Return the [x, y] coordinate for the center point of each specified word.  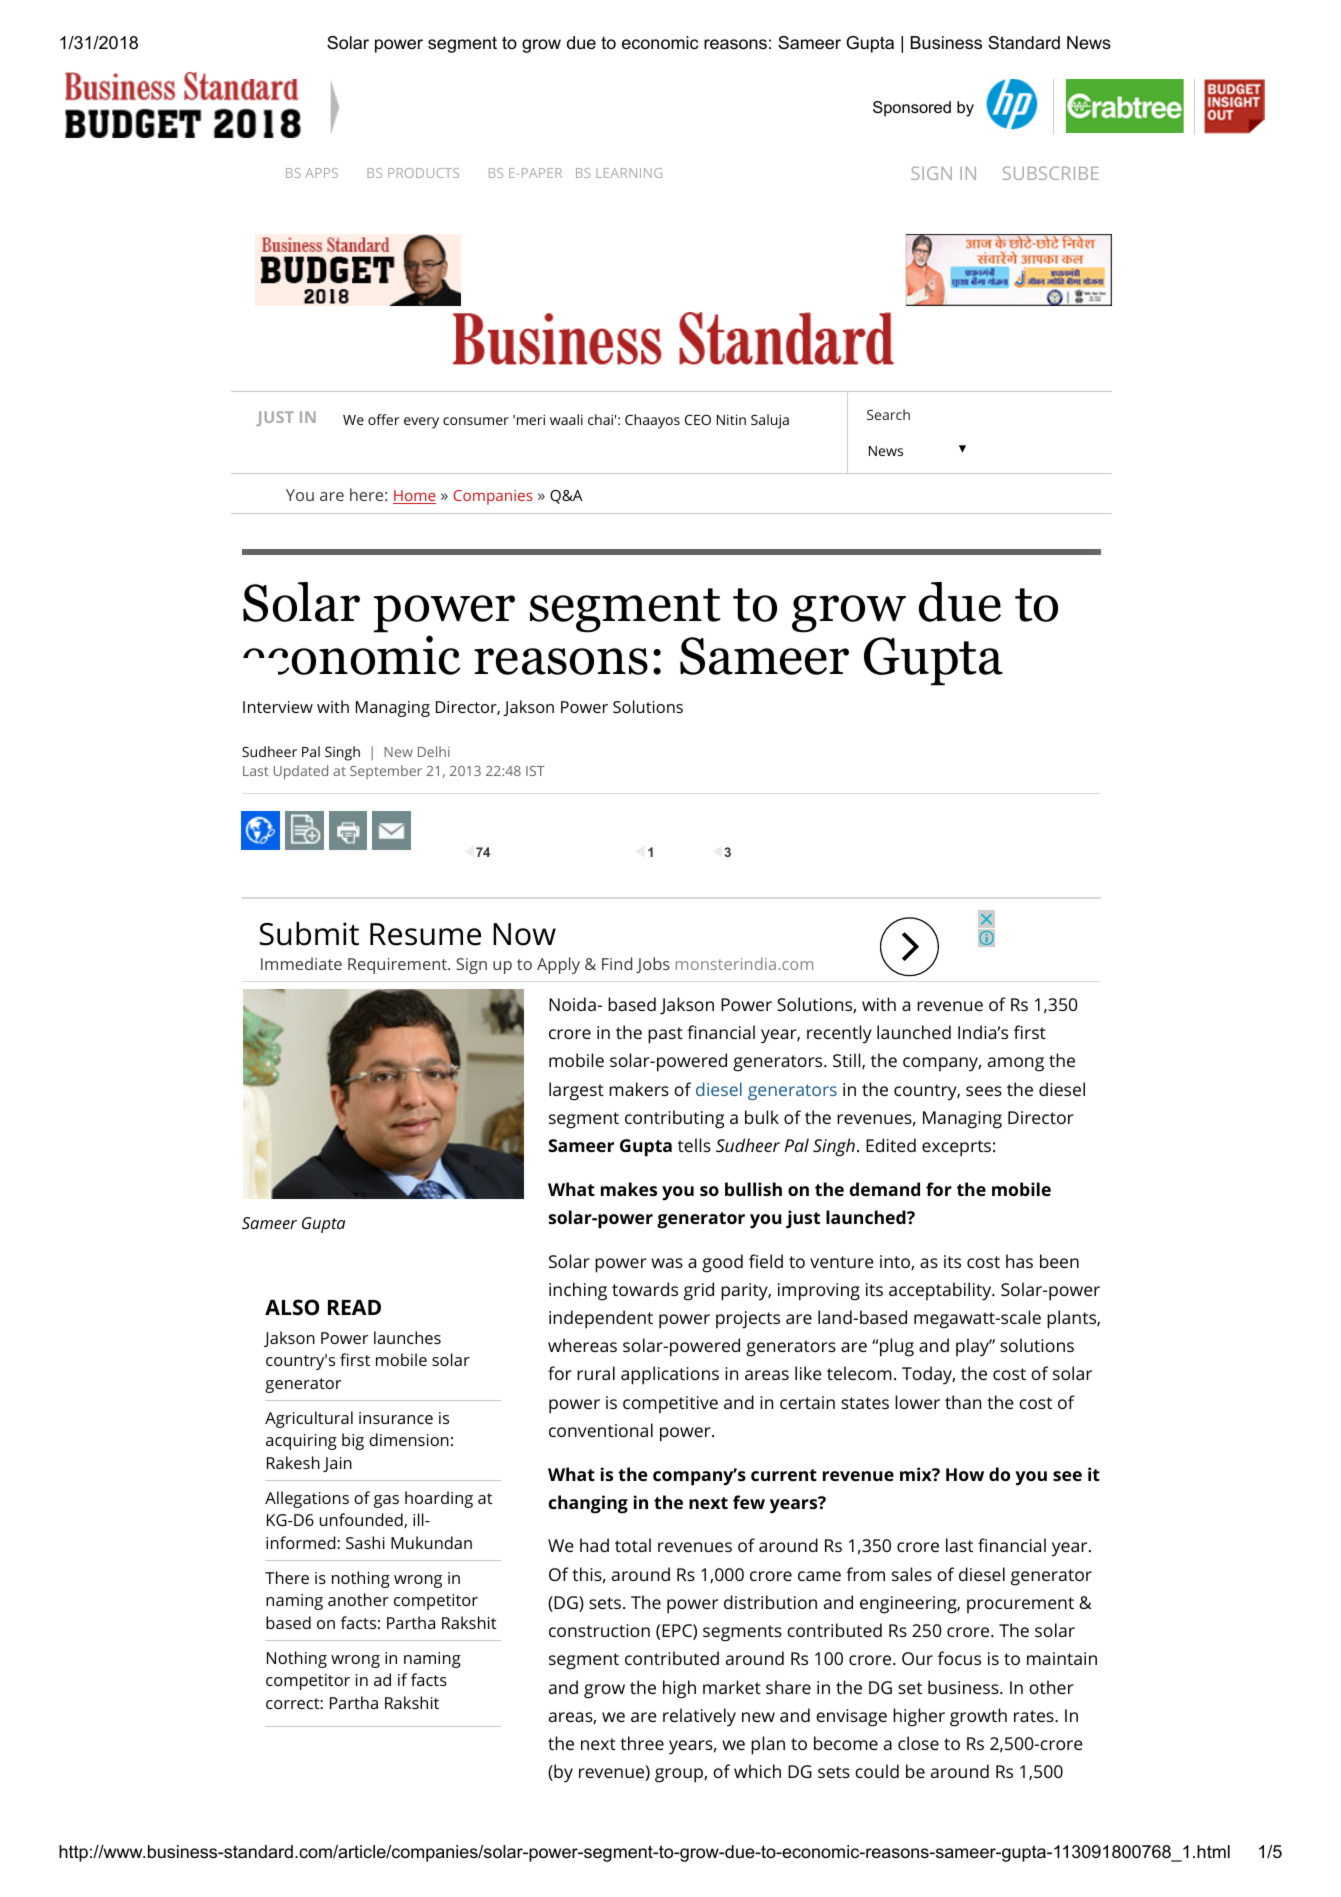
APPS [321, 173]
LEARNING [629, 173]
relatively [699, 1717]
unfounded [362, 1520]
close [918, 1743]
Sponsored [912, 109]
